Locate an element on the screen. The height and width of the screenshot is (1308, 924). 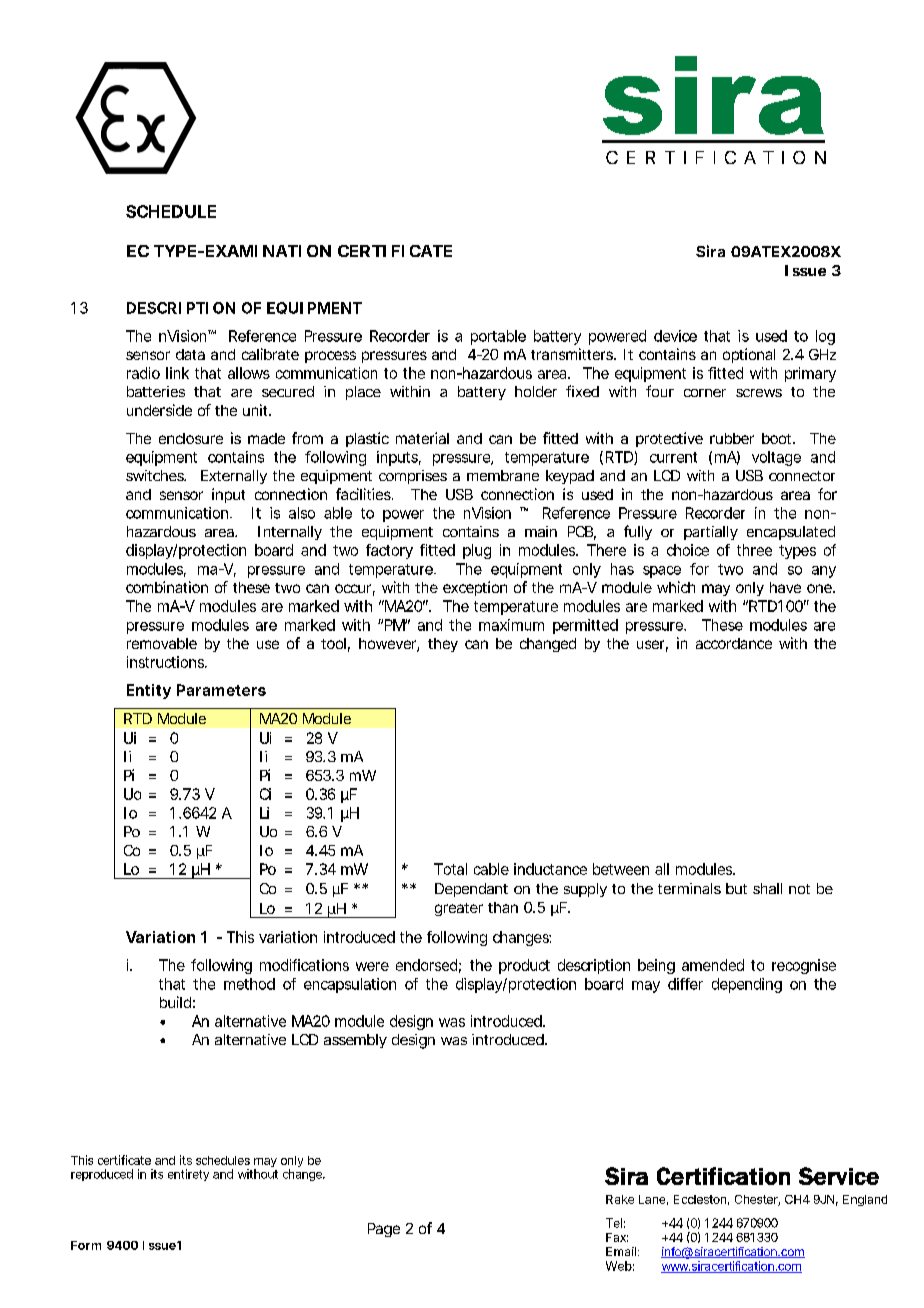
Total is located at coordinates (450, 869).
